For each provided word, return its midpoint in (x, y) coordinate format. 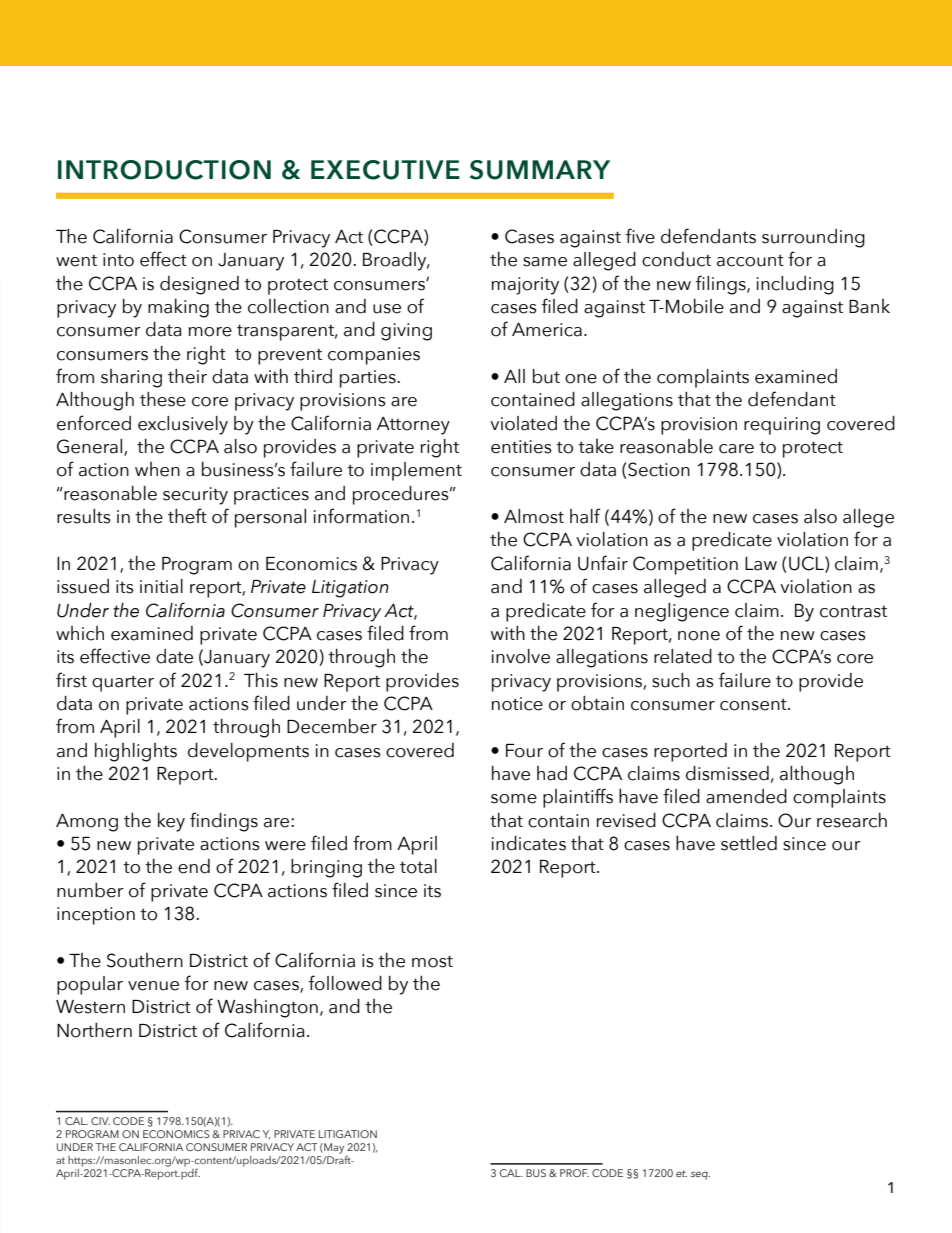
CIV (100, 1121)
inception (96, 916)
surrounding (813, 238)
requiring (782, 426)
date (174, 656)
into (118, 260)
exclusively (183, 425)
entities (521, 447)
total (418, 866)
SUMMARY (540, 170)
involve (521, 656)
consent (754, 705)
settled (749, 843)
